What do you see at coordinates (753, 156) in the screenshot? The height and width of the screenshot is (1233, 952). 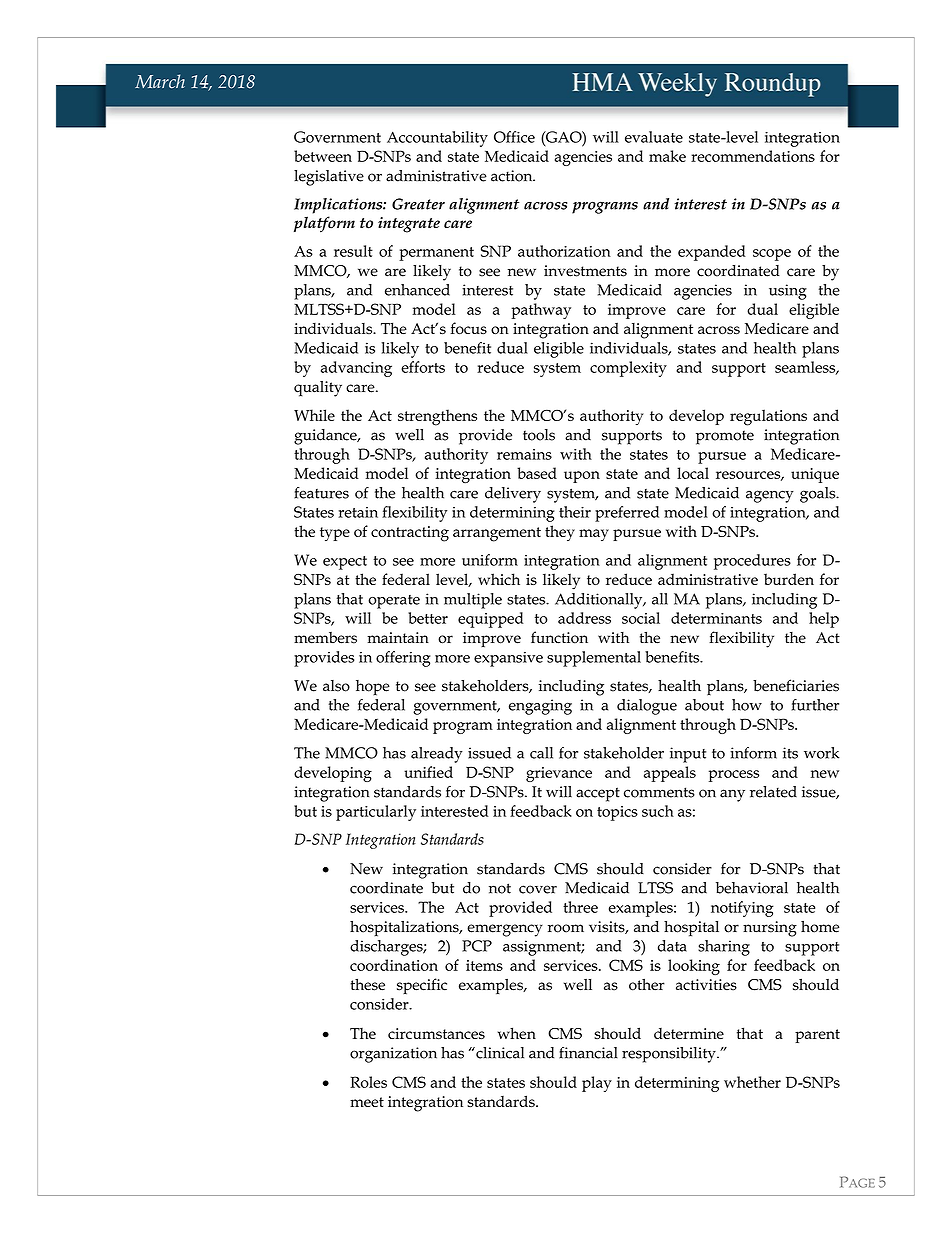 I see `recommendations` at bounding box center [753, 156].
